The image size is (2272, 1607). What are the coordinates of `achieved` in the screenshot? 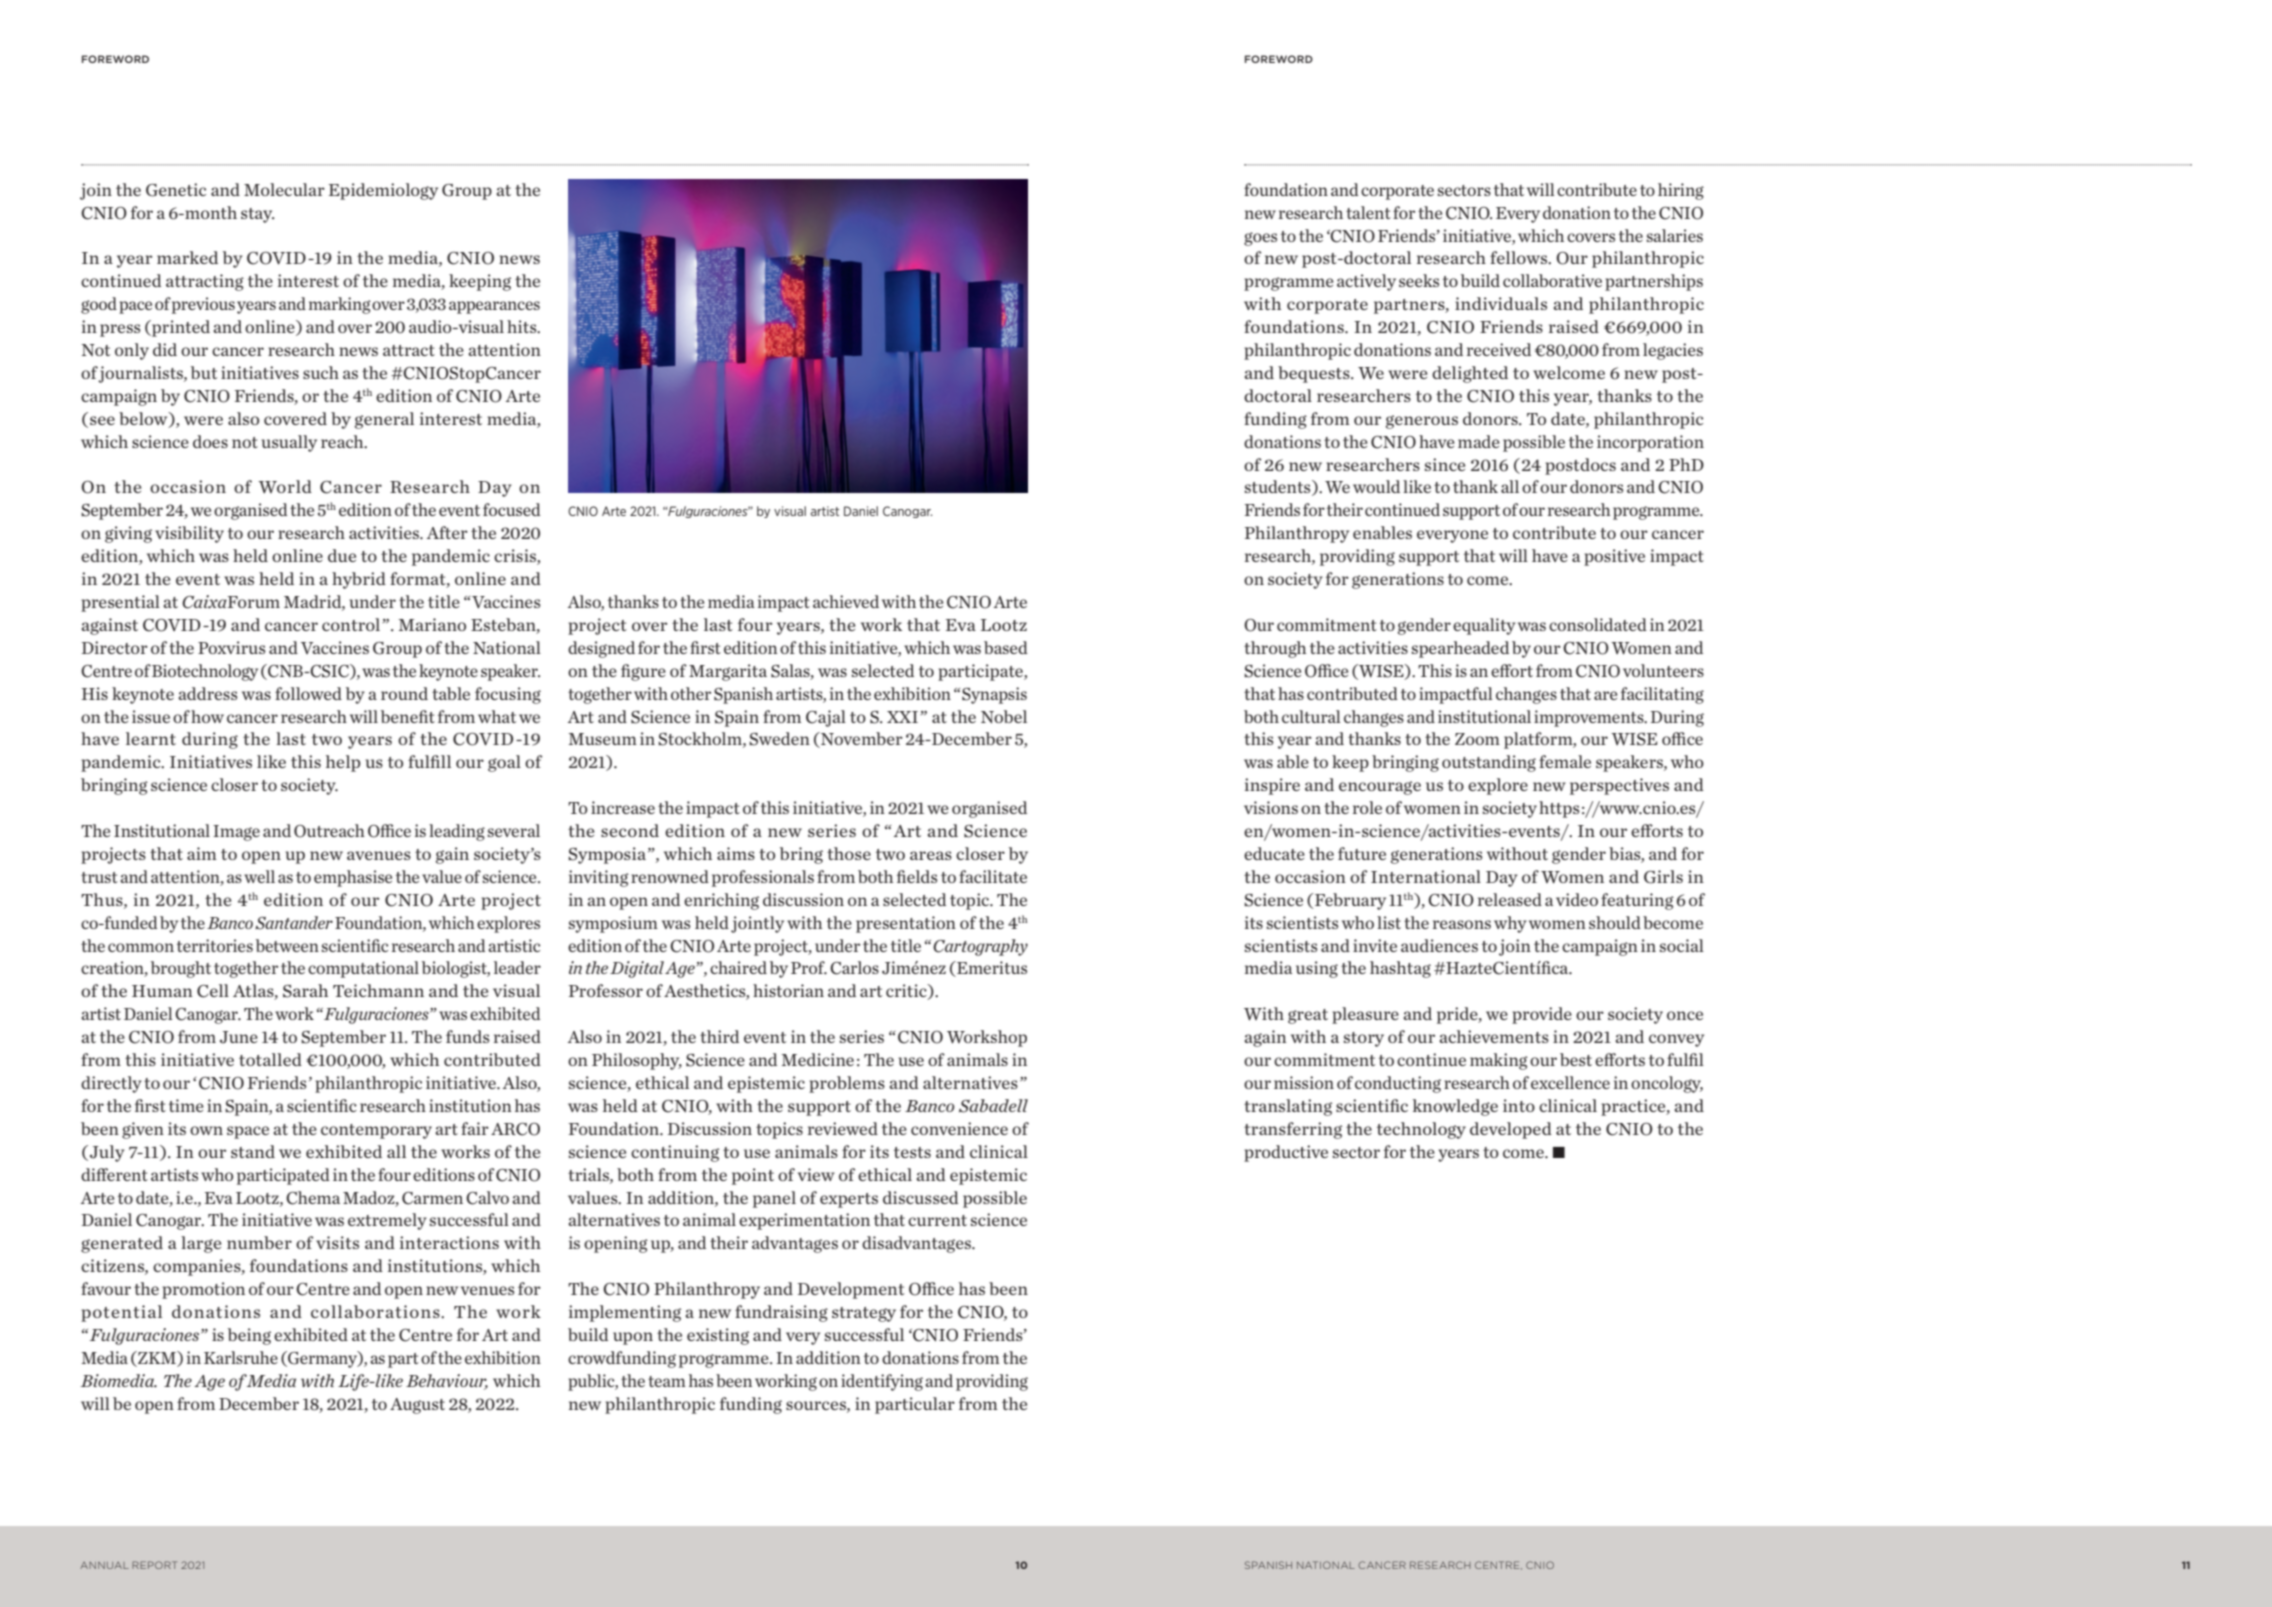 It's located at (846, 601).
